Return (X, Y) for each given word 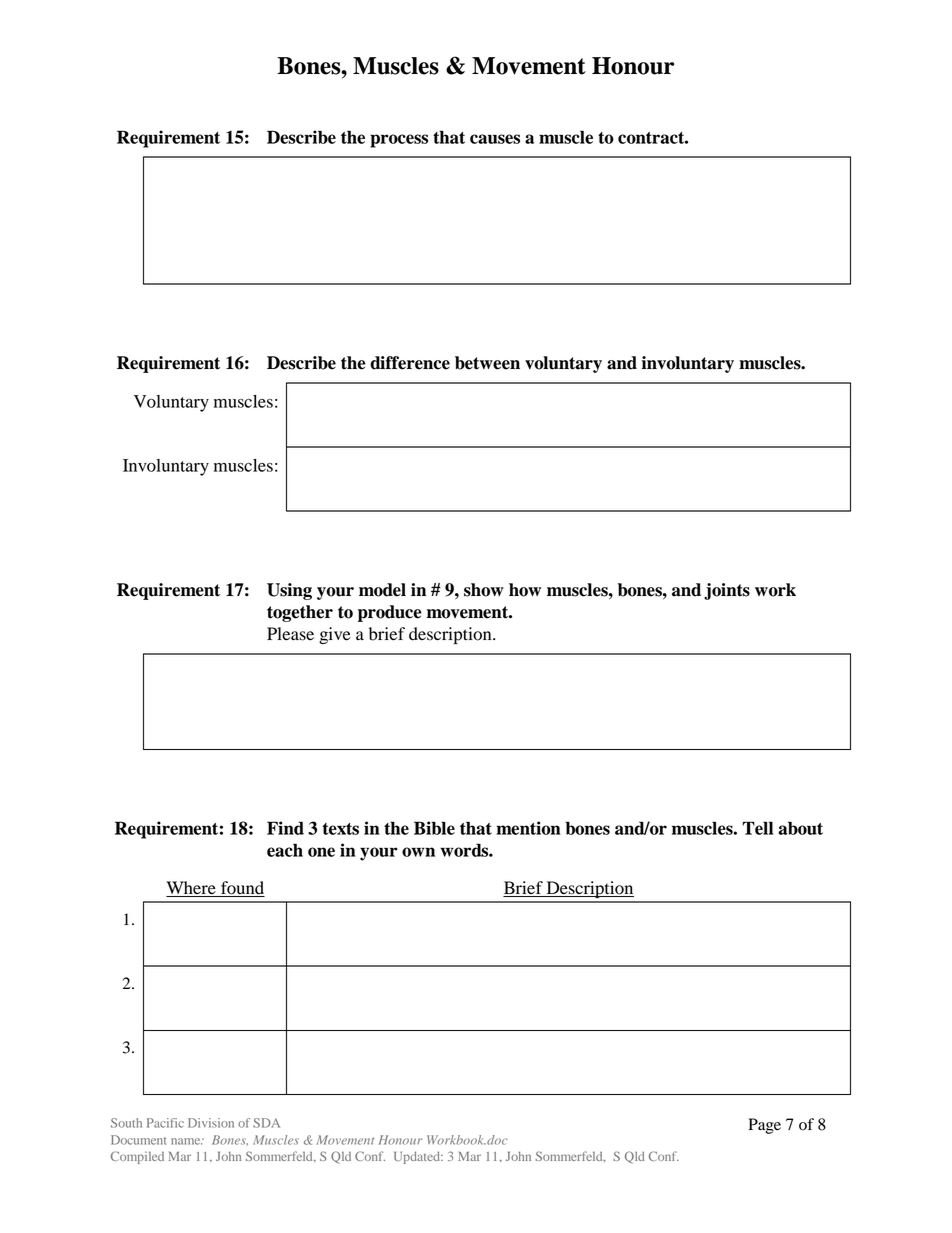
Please (290, 634)
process (399, 141)
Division (211, 1123)
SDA (266, 1123)
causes (495, 139)
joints (727, 591)
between (487, 363)
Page (764, 1126)
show (484, 590)
